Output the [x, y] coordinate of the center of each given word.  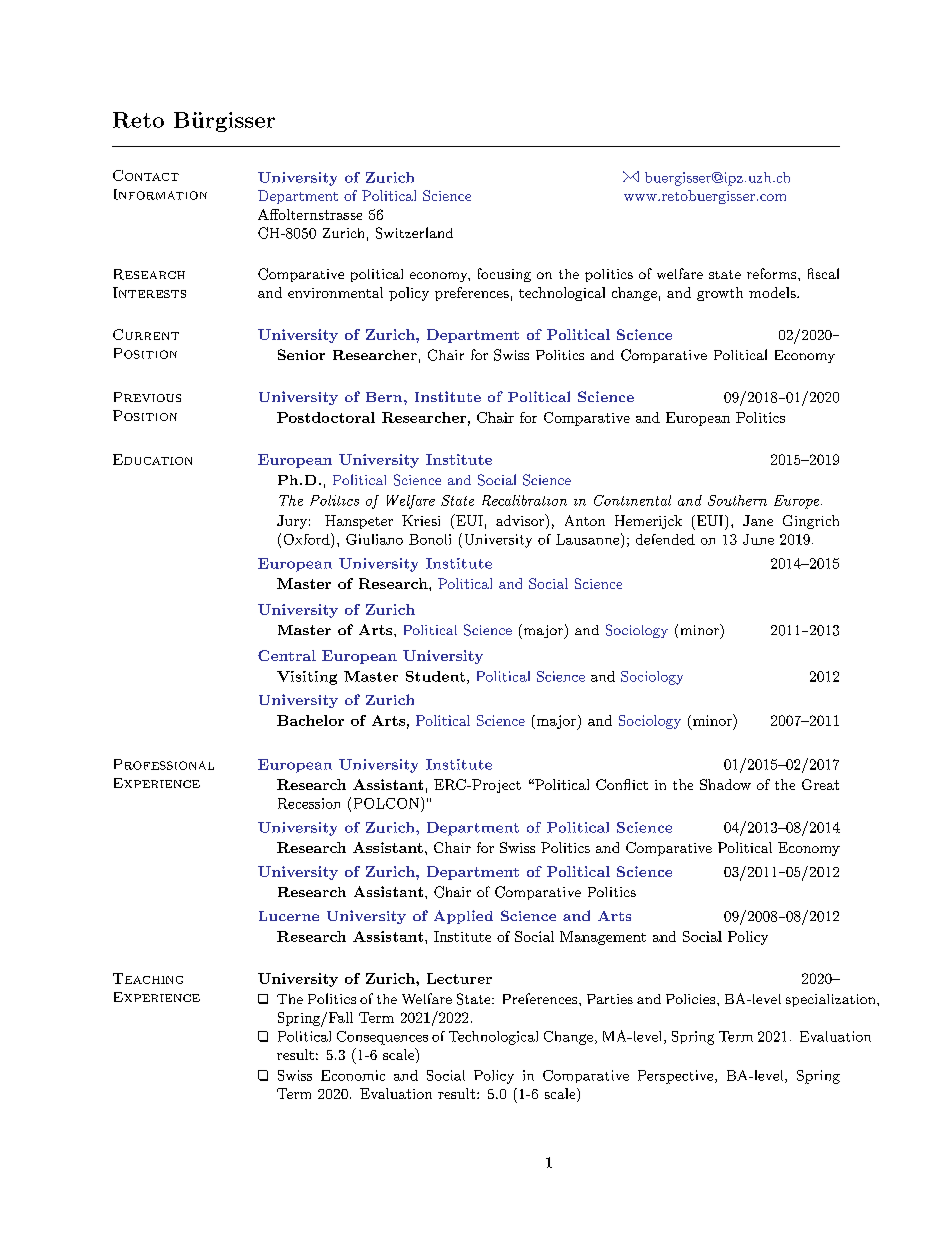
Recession [309, 803]
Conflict [622, 784]
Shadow [725, 784]
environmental [335, 292]
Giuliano [374, 539]
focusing [504, 275]
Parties [610, 999]
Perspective [675, 1077]
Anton [585, 520]
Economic [353, 1075]
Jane [758, 520]
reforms [771, 273]
